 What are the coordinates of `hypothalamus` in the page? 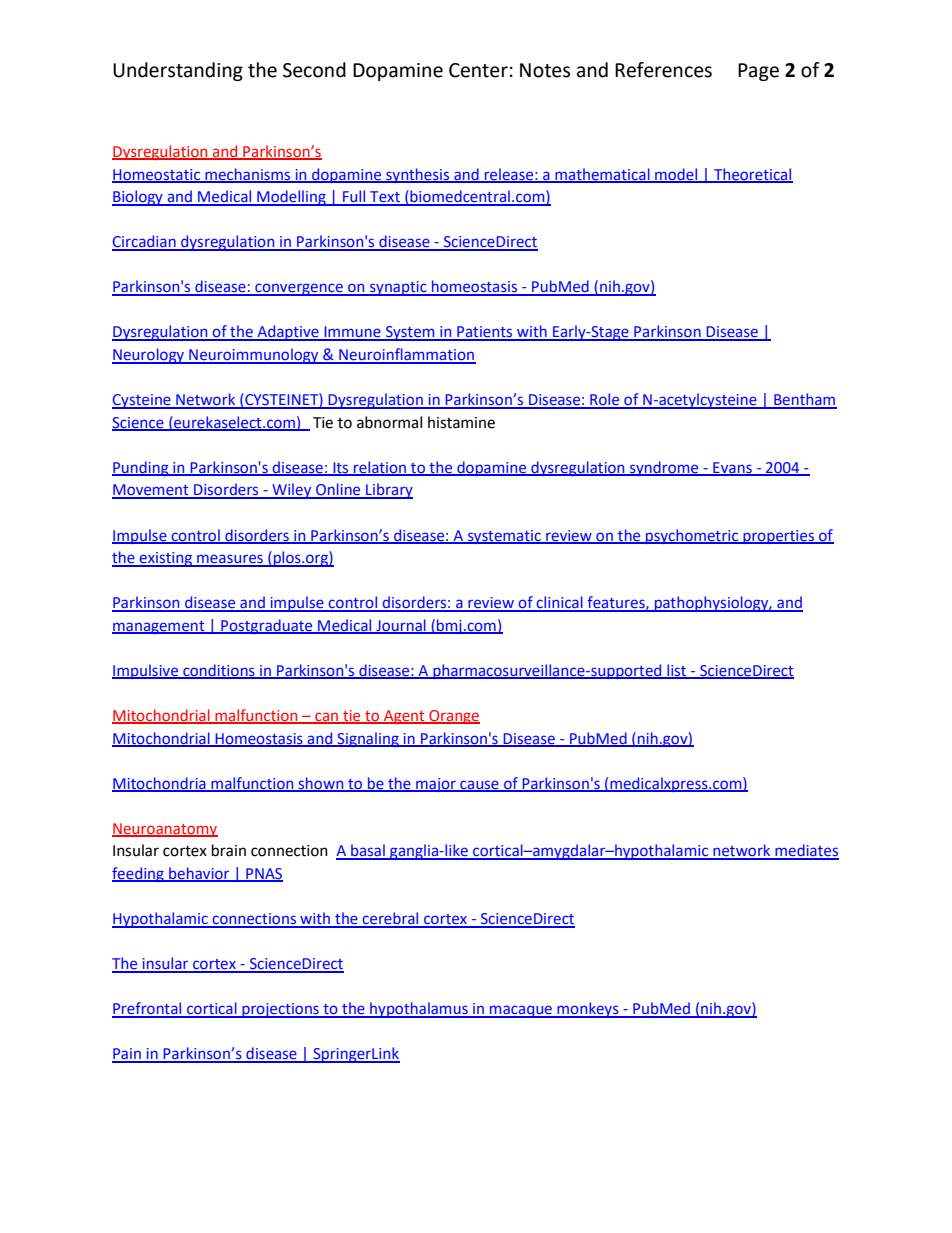 It's located at (419, 1010).
